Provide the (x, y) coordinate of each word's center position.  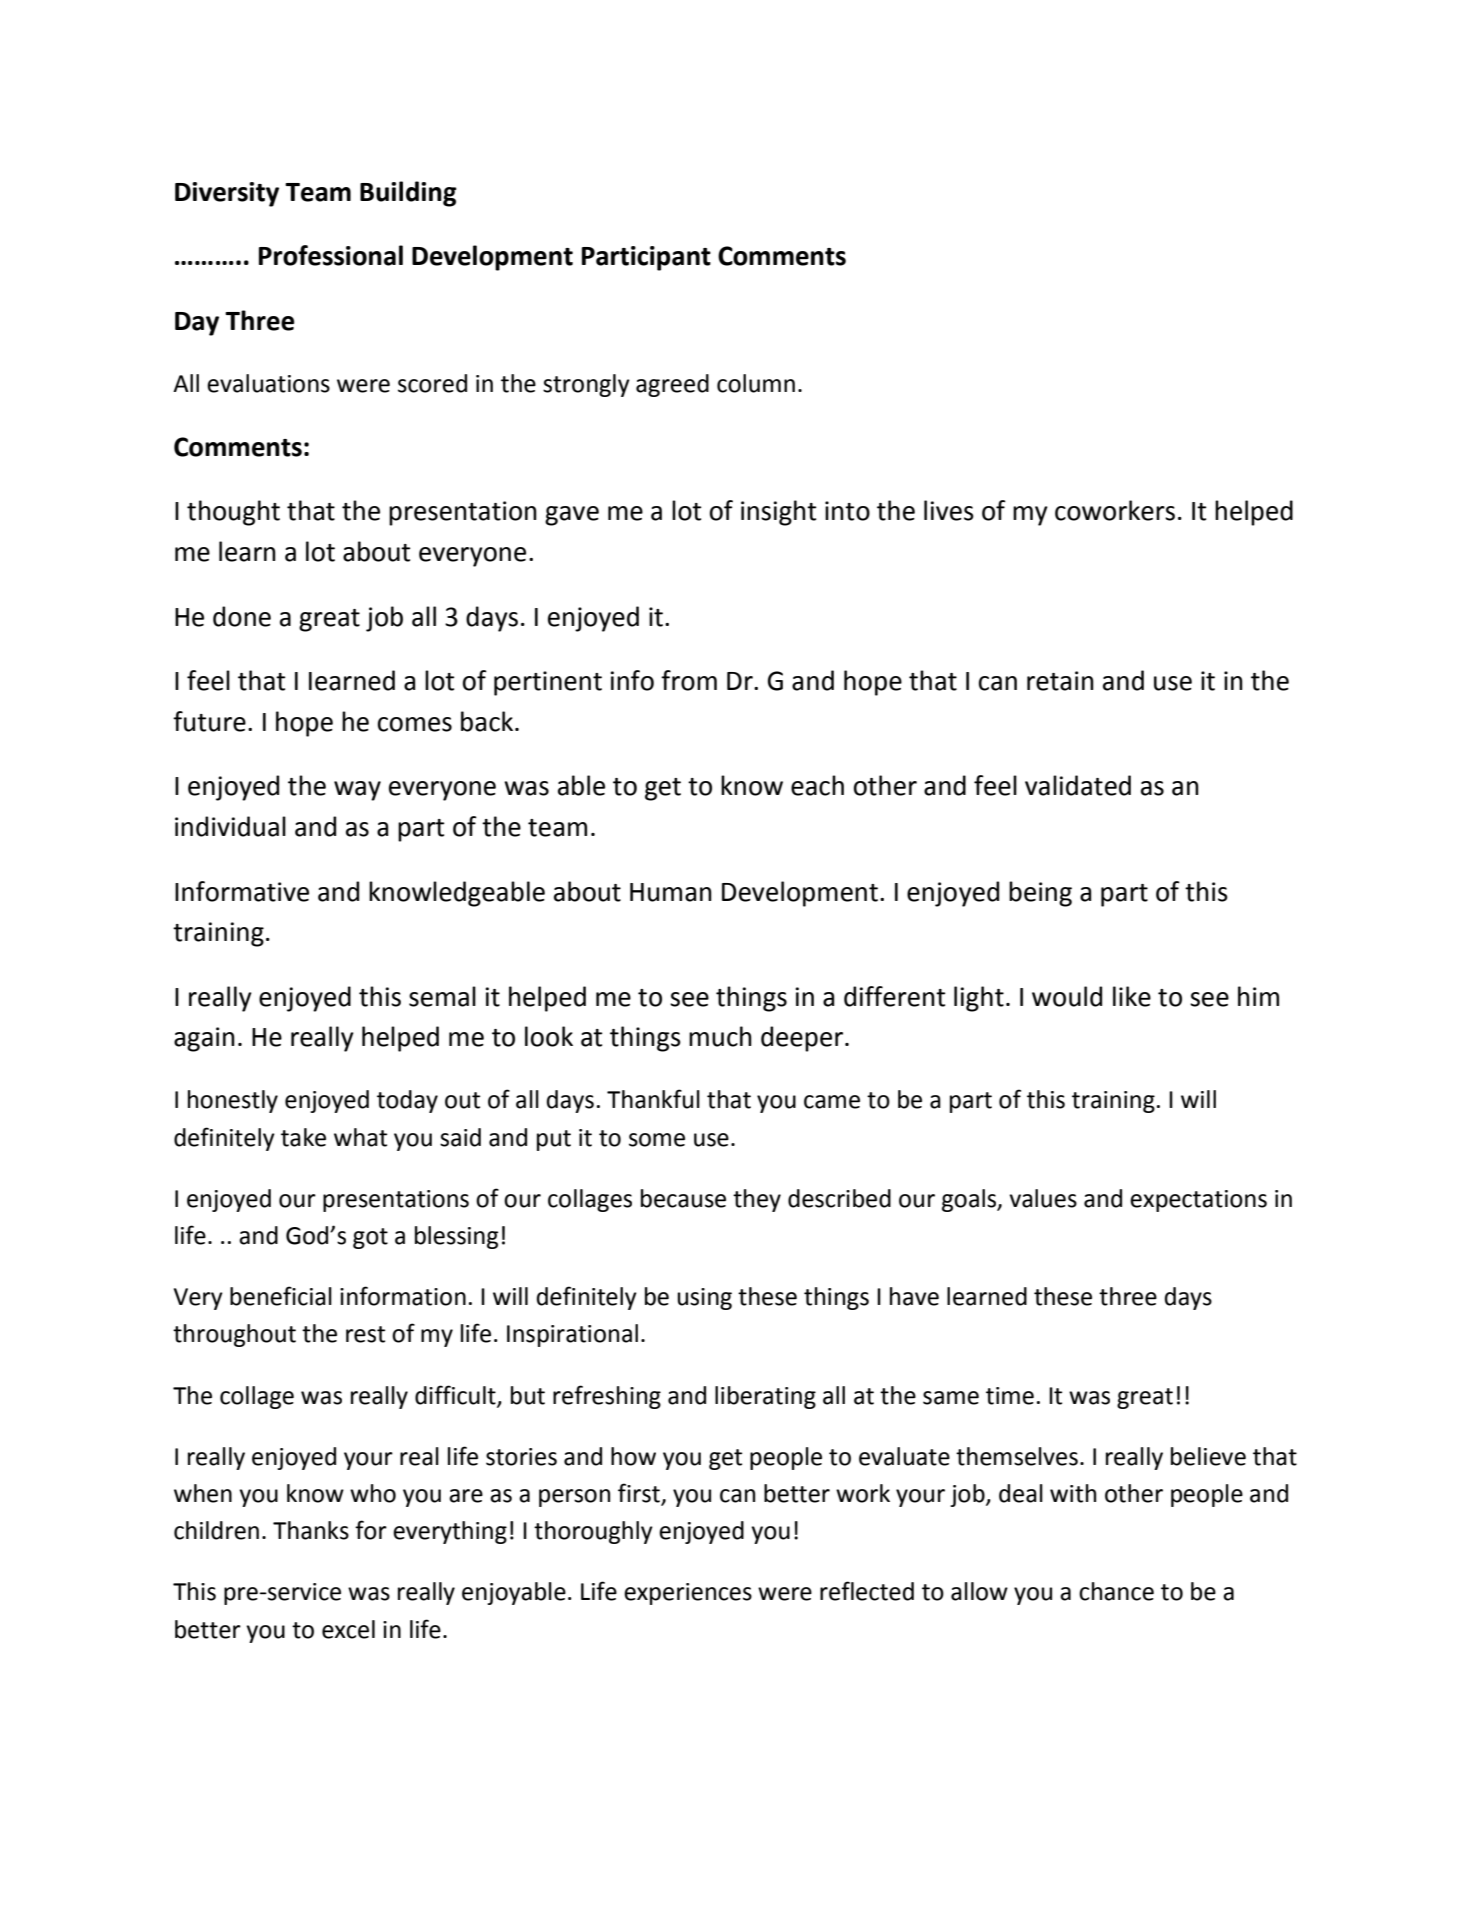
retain (1060, 681)
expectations (1198, 1201)
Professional (331, 255)
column (756, 383)
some (657, 1140)
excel (348, 1629)
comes (415, 724)
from (689, 680)
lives (949, 510)
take (303, 1137)
